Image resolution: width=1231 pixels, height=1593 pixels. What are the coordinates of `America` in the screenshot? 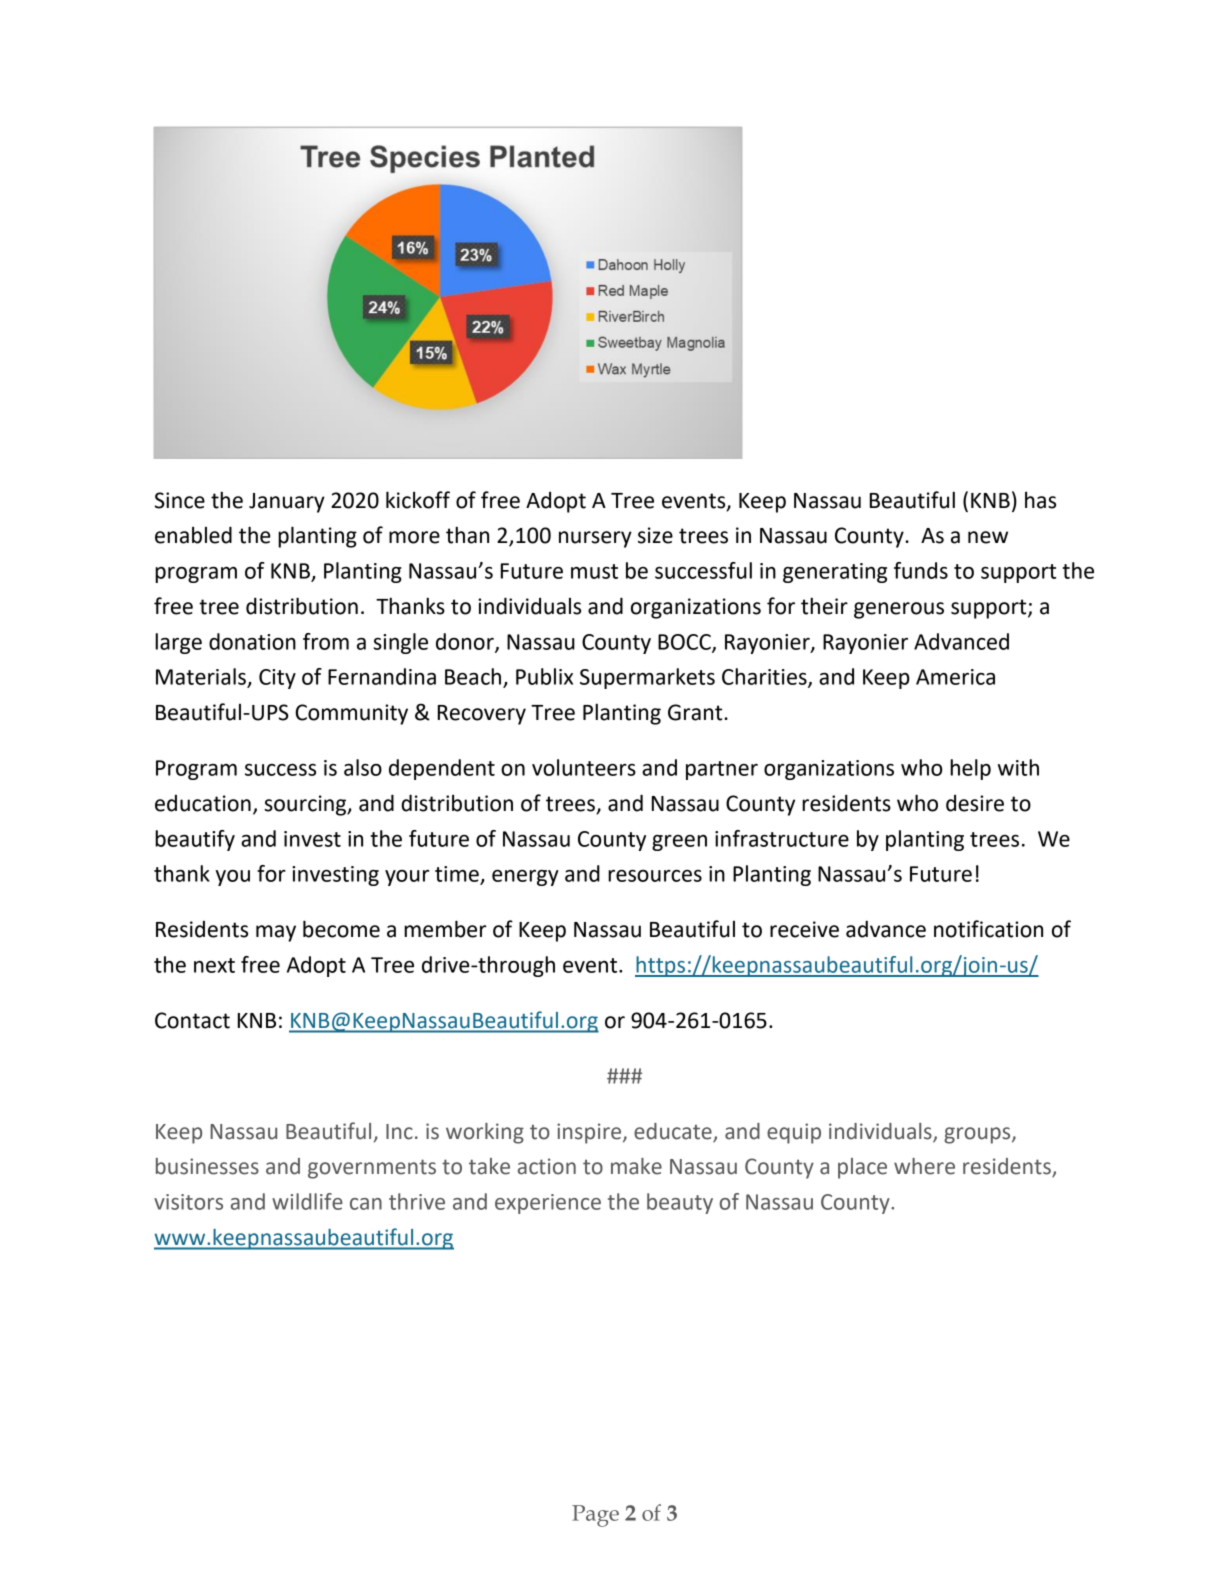 It's located at (955, 677).
